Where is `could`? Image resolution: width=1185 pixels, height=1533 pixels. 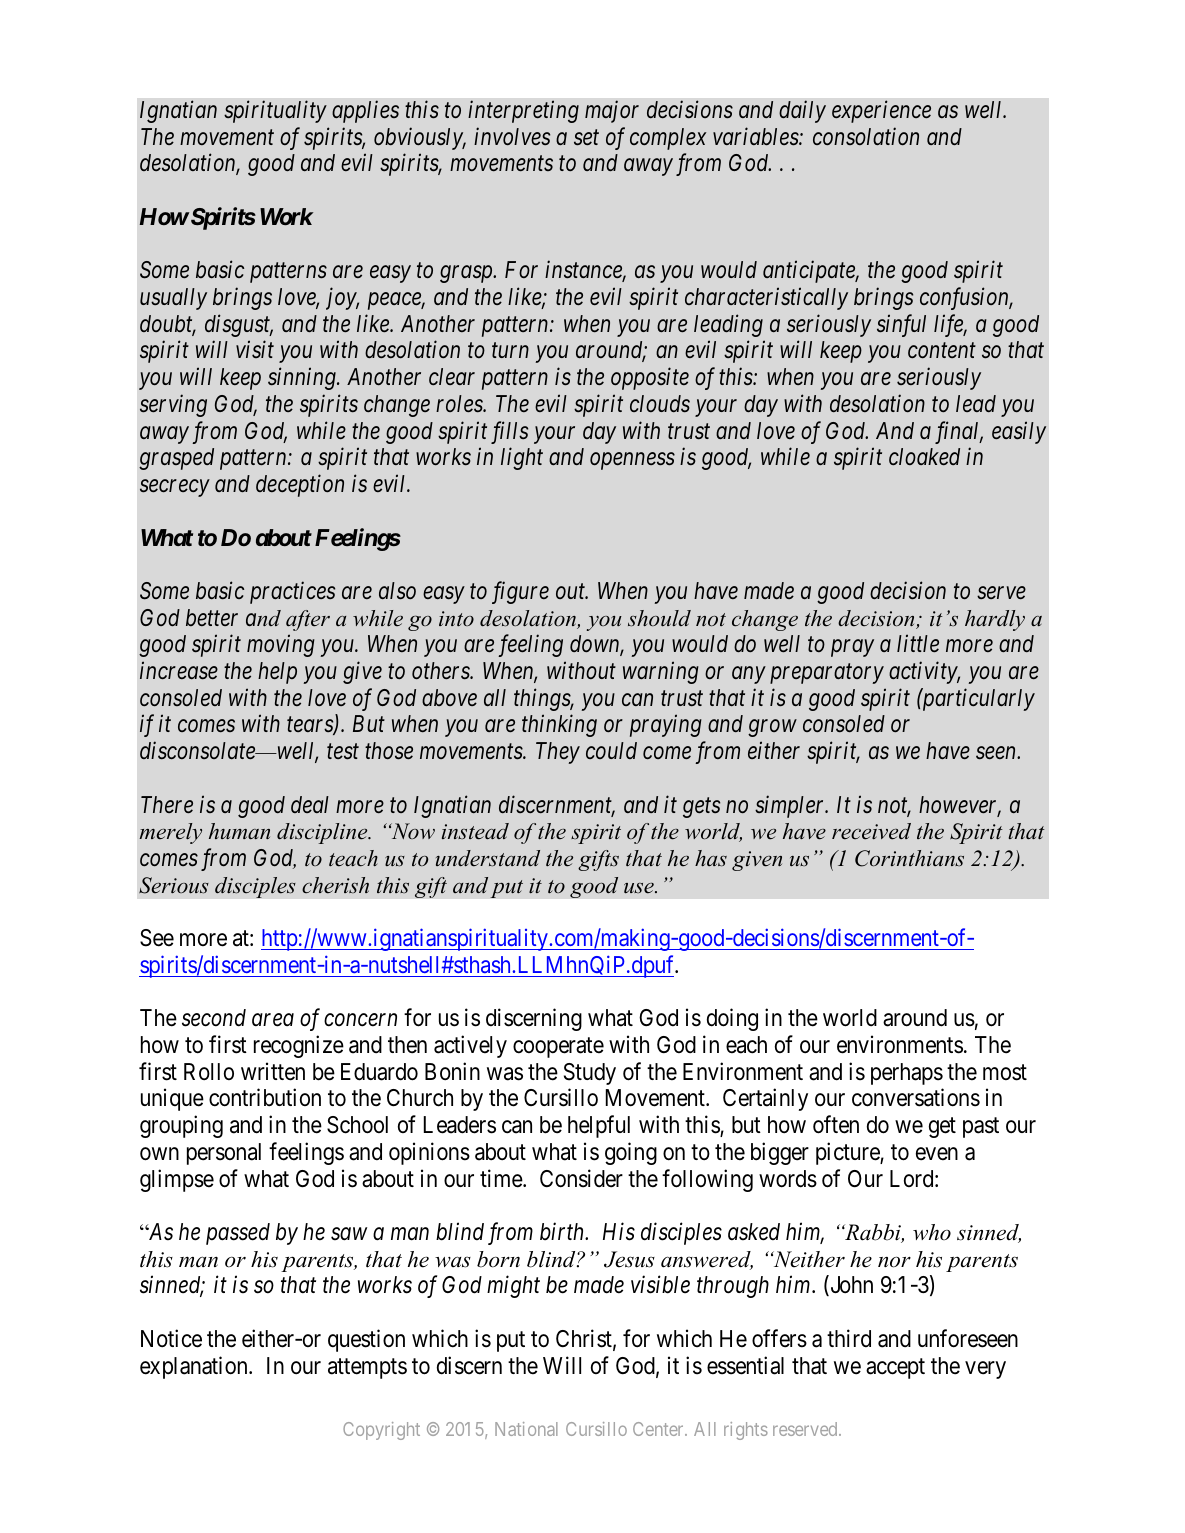
could is located at coordinates (611, 750).
